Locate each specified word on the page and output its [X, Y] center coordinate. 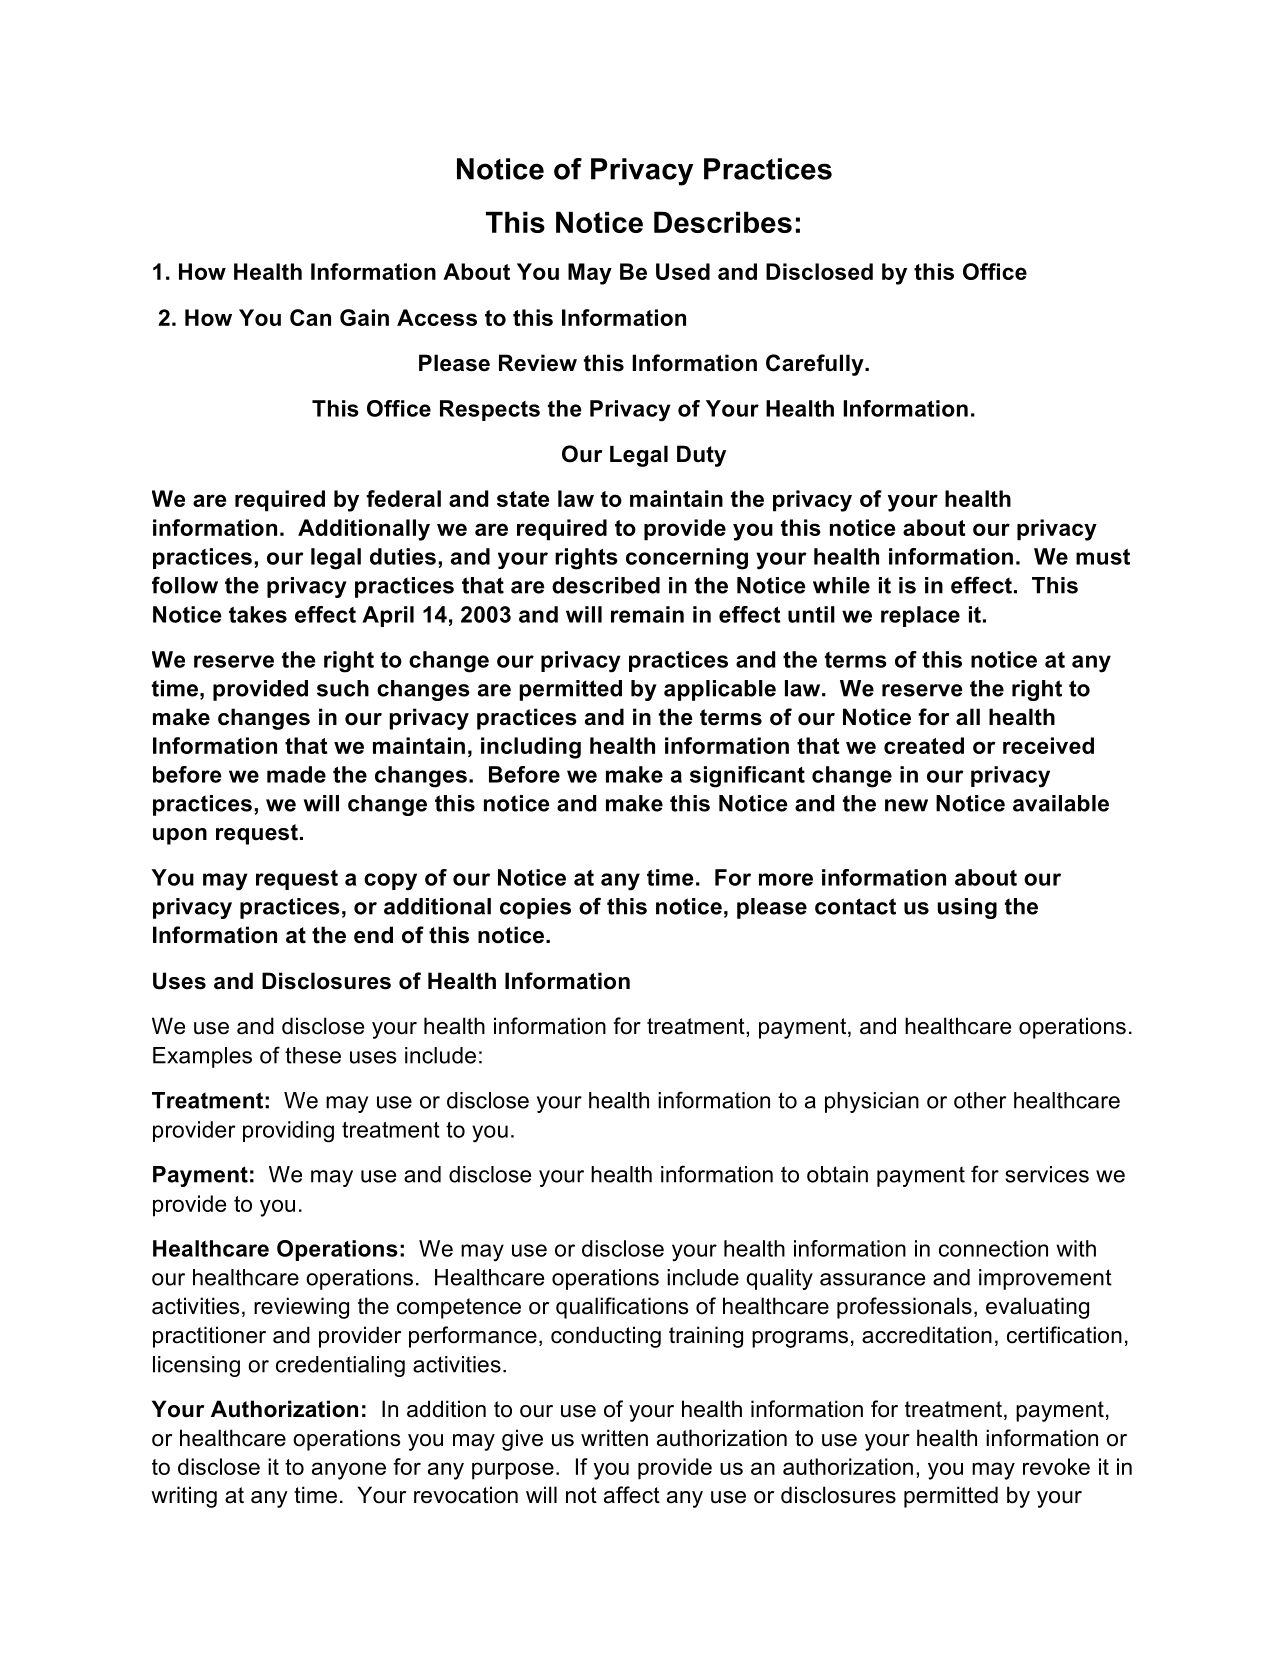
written [614, 1438]
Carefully [816, 365]
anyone [349, 1471]
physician [872, 1102]
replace [920, 616]
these [313, 1055]
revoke [1056, 1466]
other [980, 1100]
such [343, 688]
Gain [364, 317]
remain [647, 614]
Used [683, 271]
